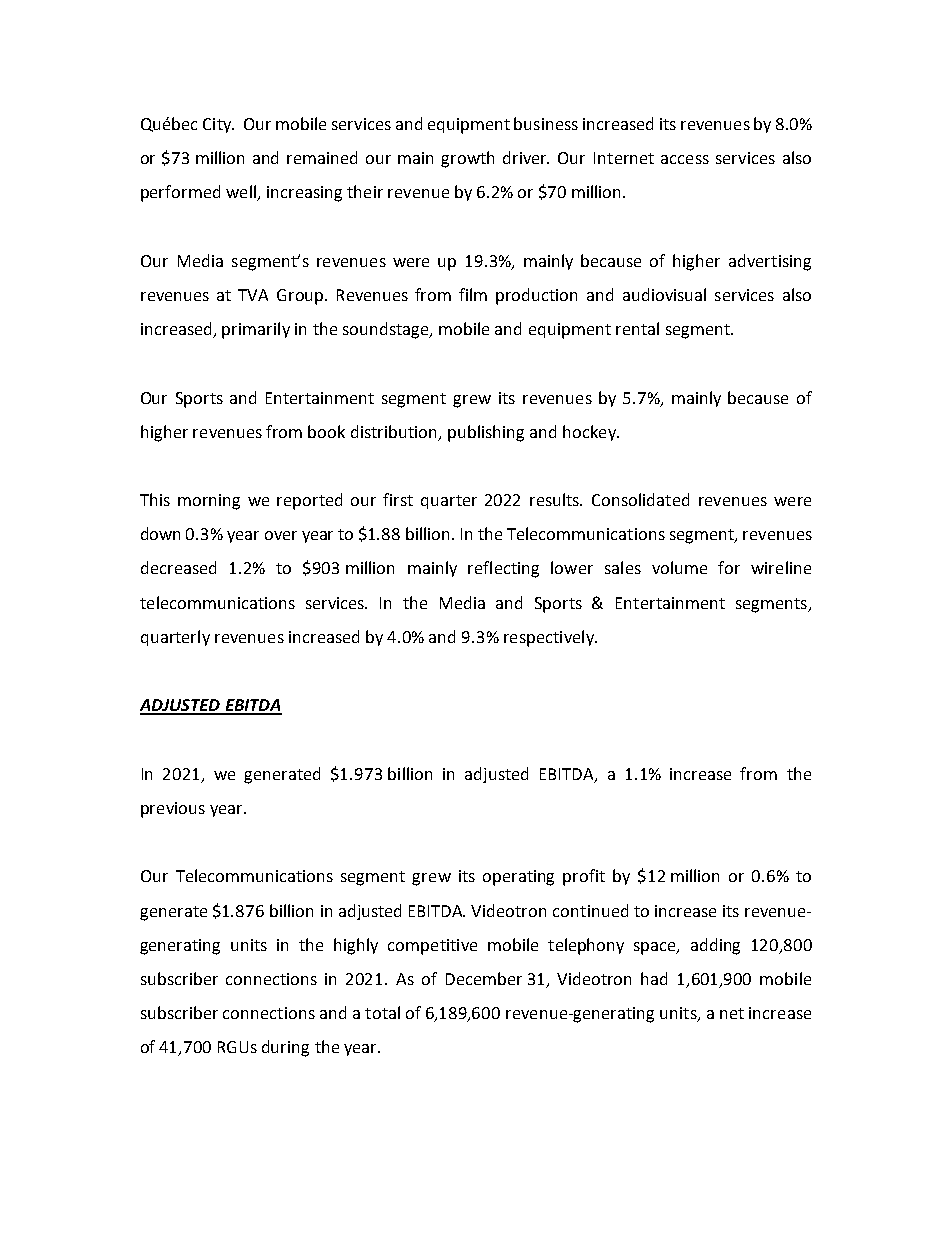 The height and width of the page is (1233, 952). I want to click on December, so click(484, 978).
